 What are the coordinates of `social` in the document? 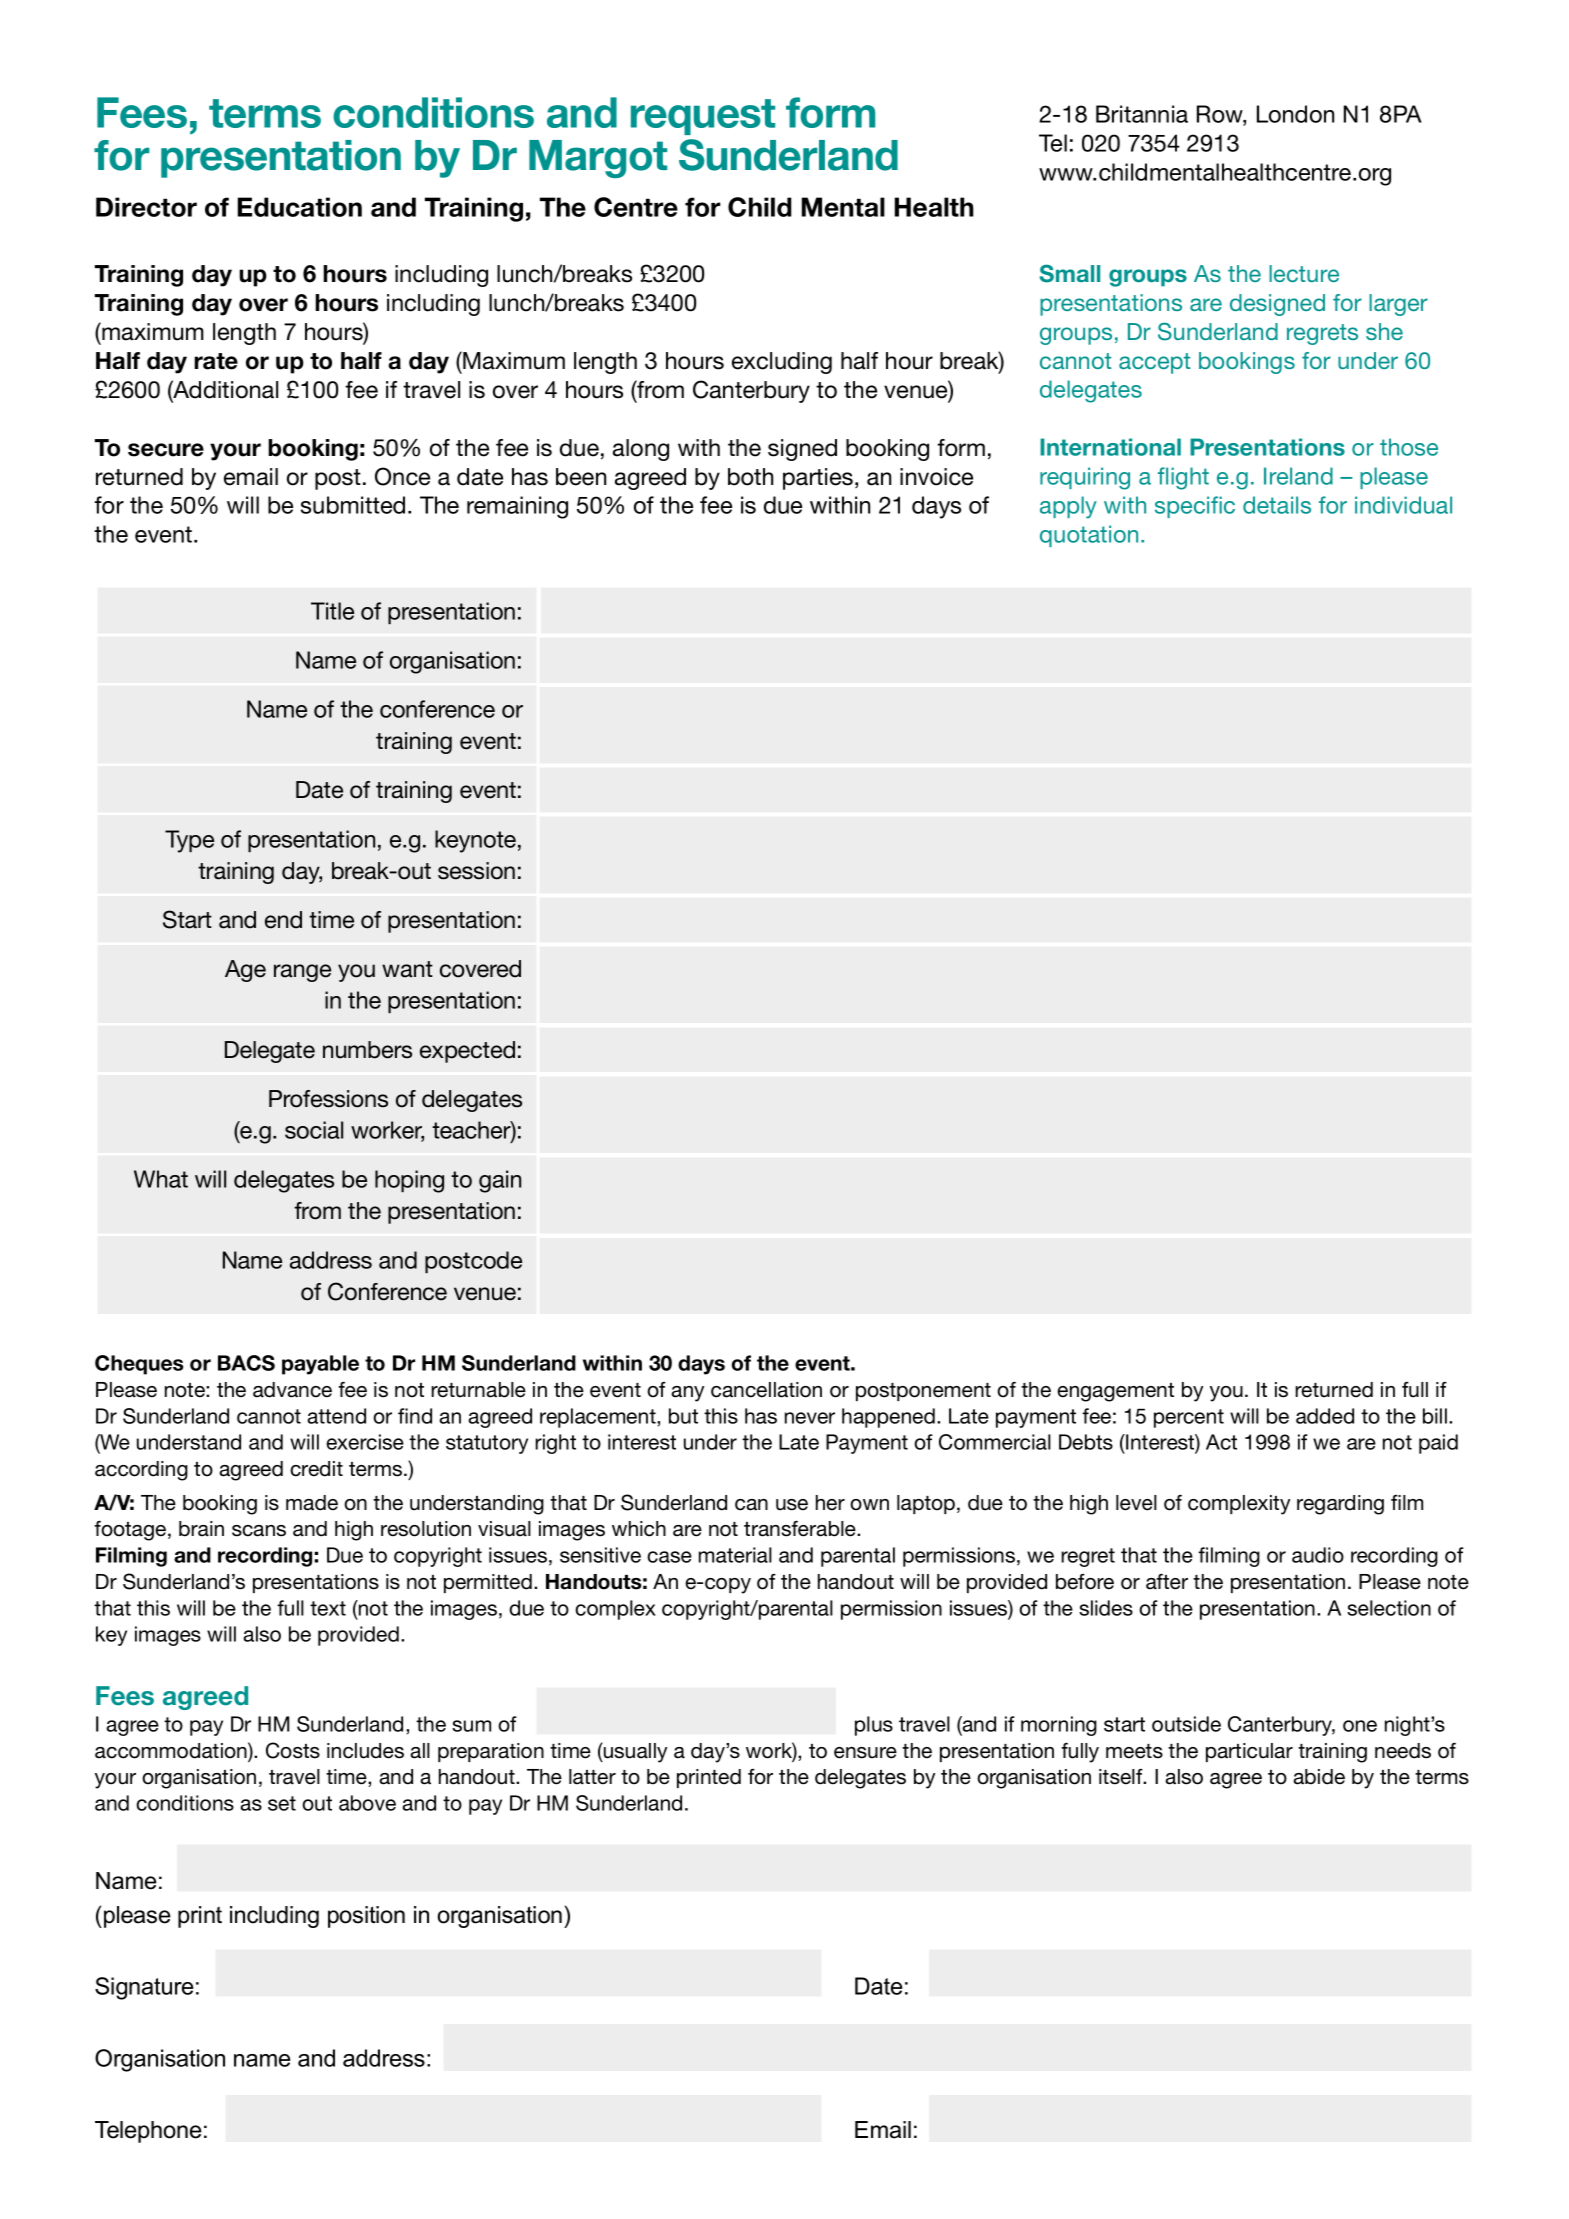 It's located at (314, 1130).
